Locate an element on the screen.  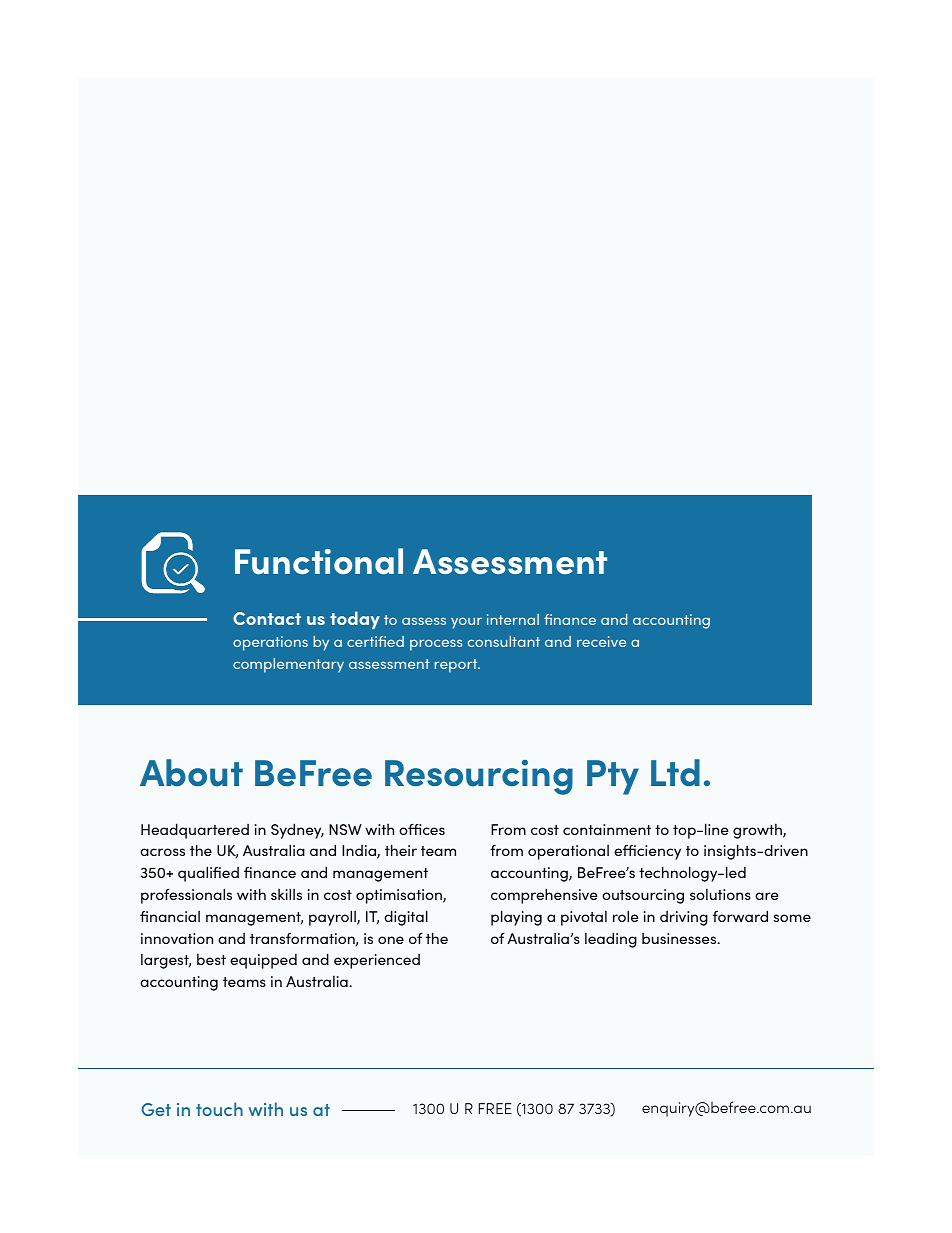
Ltd is located at coordinates (675, 772).
